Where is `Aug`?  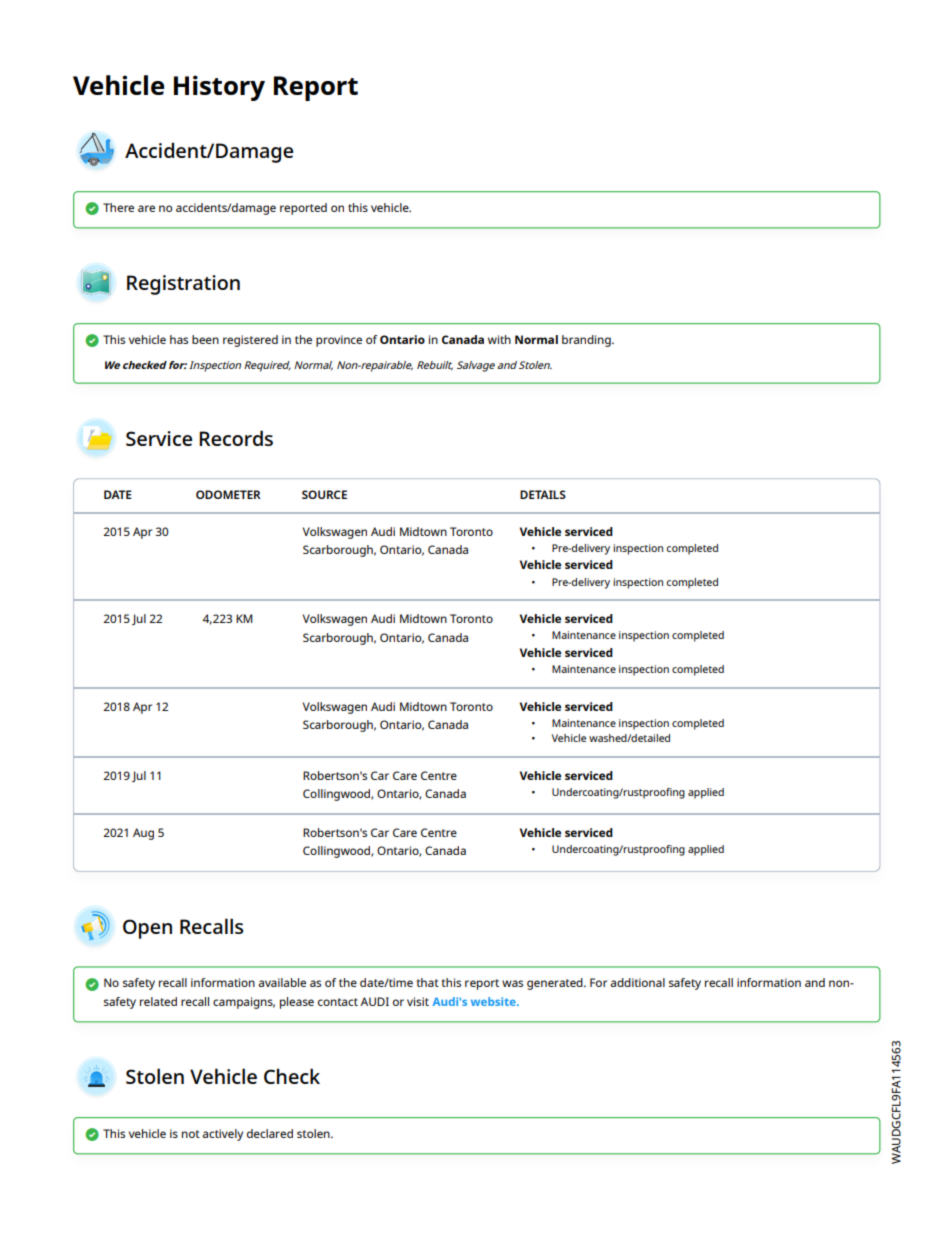
Aug is located at coordinates (143, 834).
